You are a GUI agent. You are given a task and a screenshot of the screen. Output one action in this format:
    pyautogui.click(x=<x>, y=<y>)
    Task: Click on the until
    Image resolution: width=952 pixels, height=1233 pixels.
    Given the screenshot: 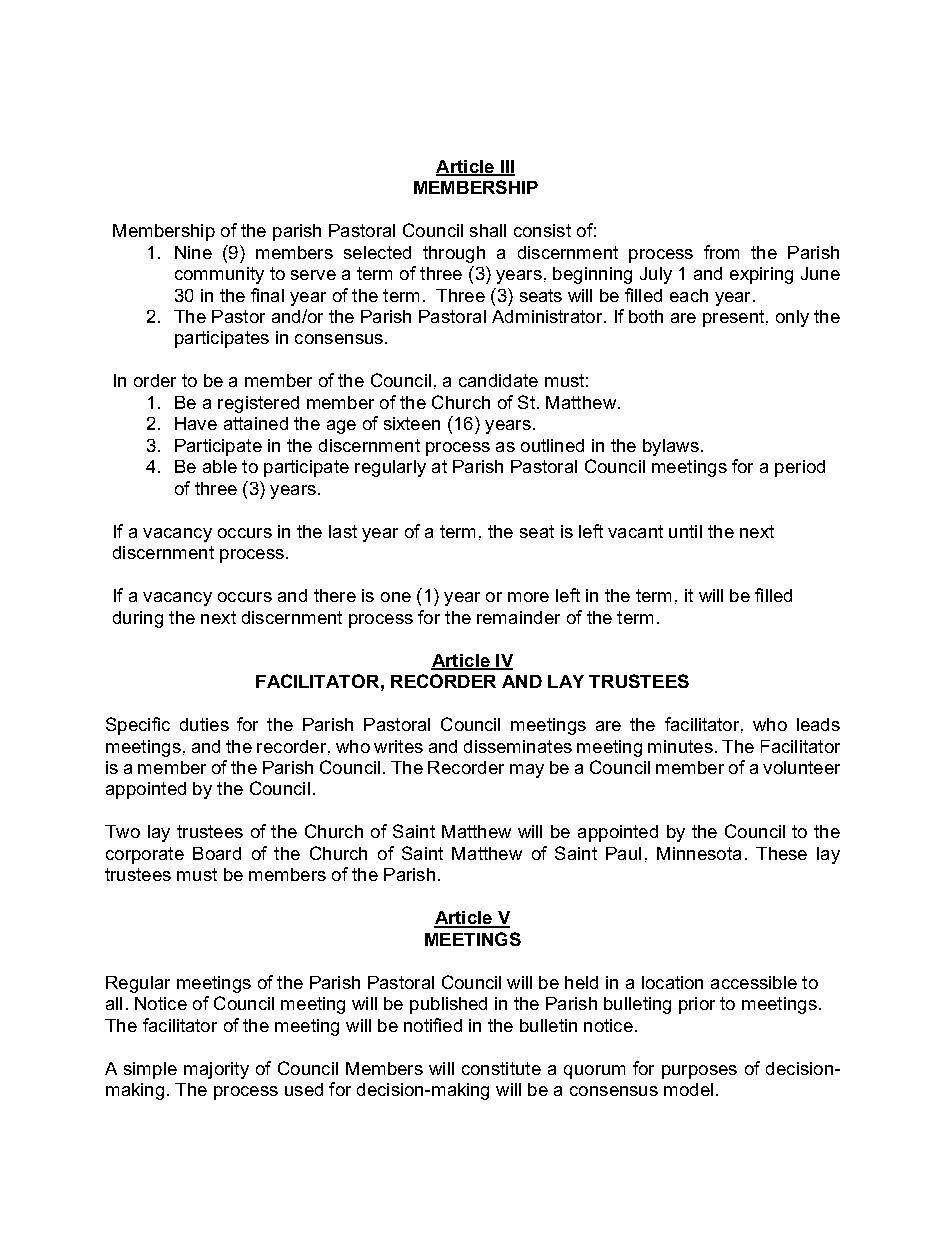 What is the action you would take?
    pyautogui.click(x=685, y=531)
